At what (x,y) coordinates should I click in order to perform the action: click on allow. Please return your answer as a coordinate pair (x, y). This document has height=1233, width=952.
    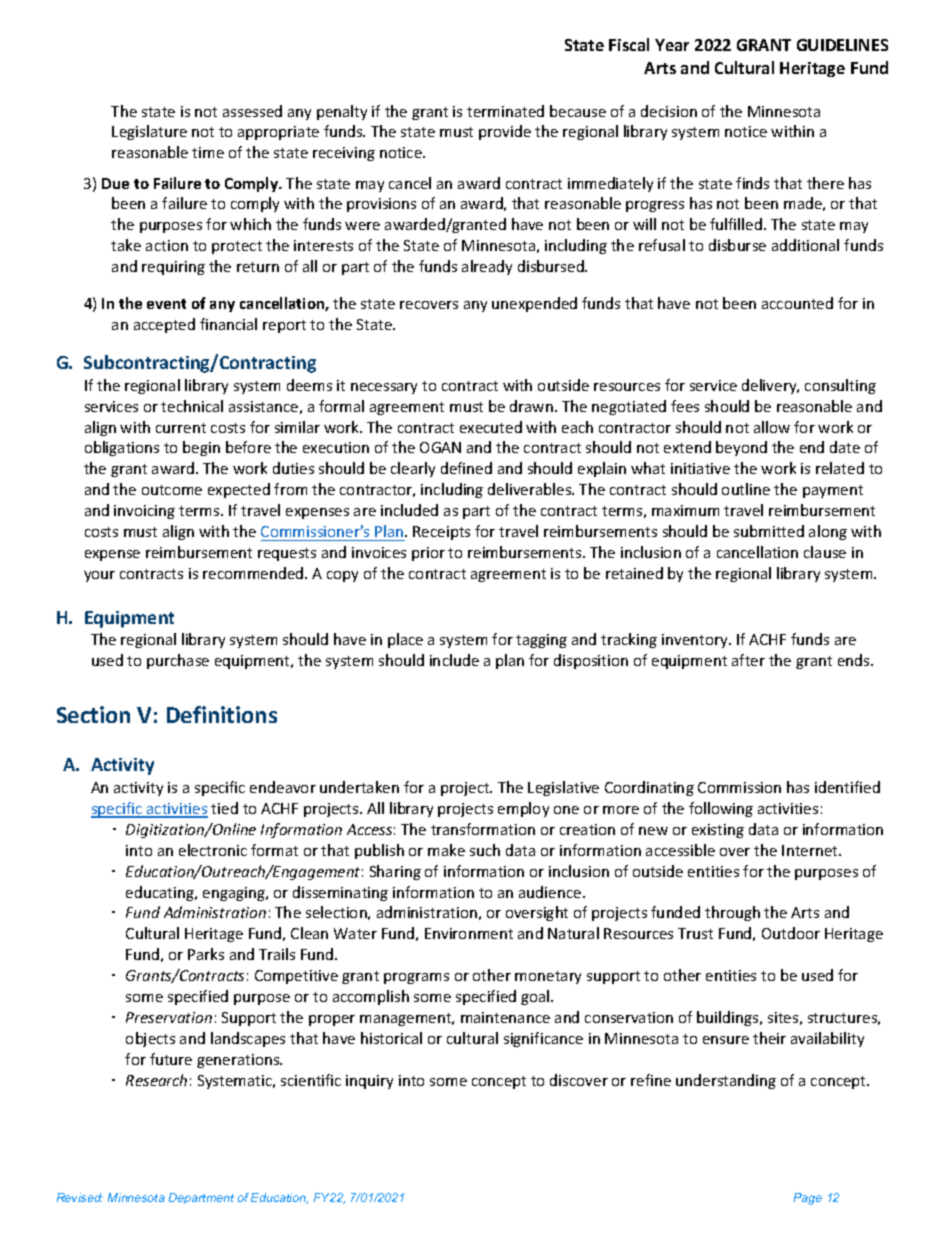
    Looking at the image, I should click on (772, 427).
